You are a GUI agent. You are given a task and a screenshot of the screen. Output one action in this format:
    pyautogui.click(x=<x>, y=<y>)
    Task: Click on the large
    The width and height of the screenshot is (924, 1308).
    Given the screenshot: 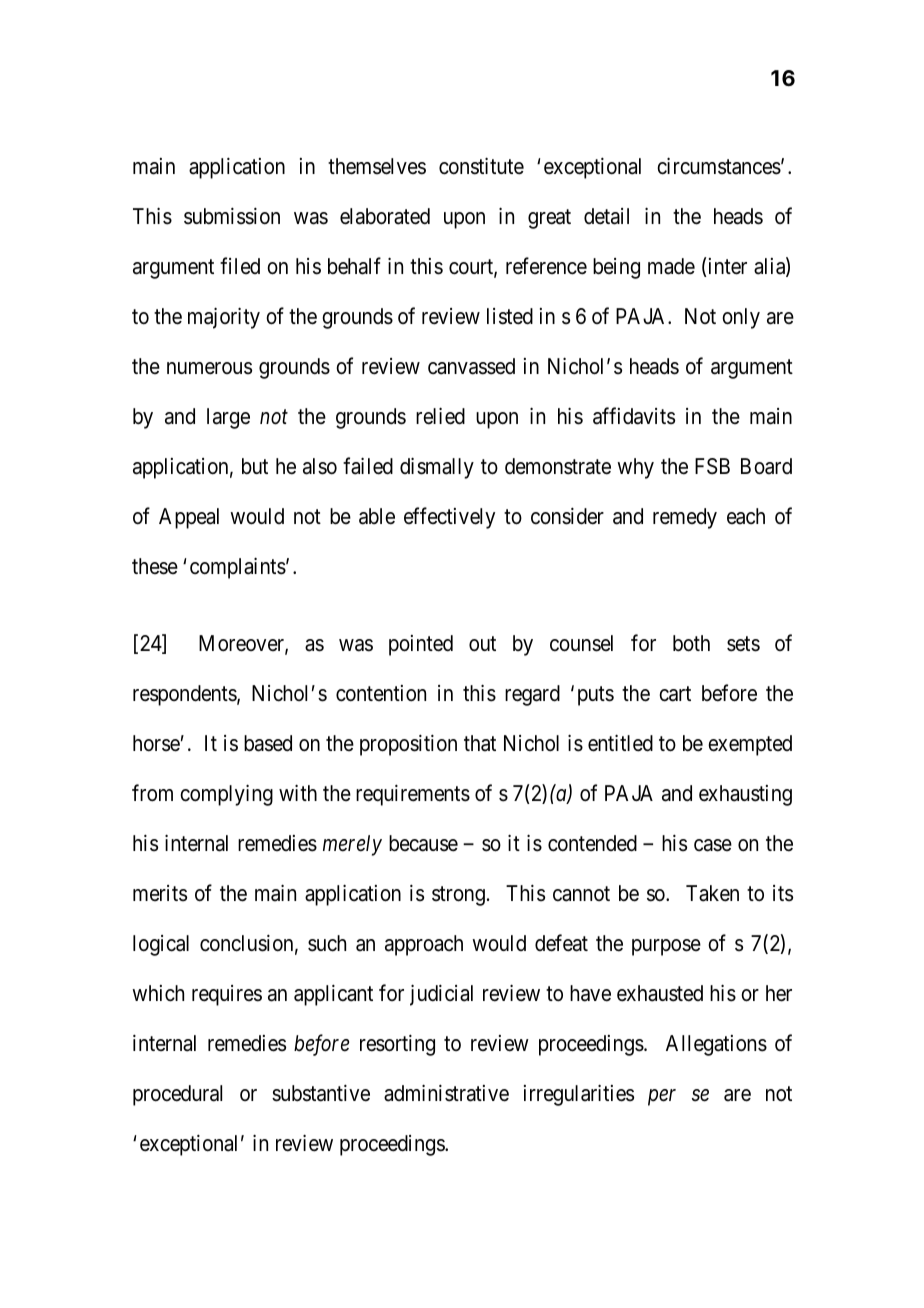 What is the action you would take?
    pyautogui.click(x=228, y=418)
